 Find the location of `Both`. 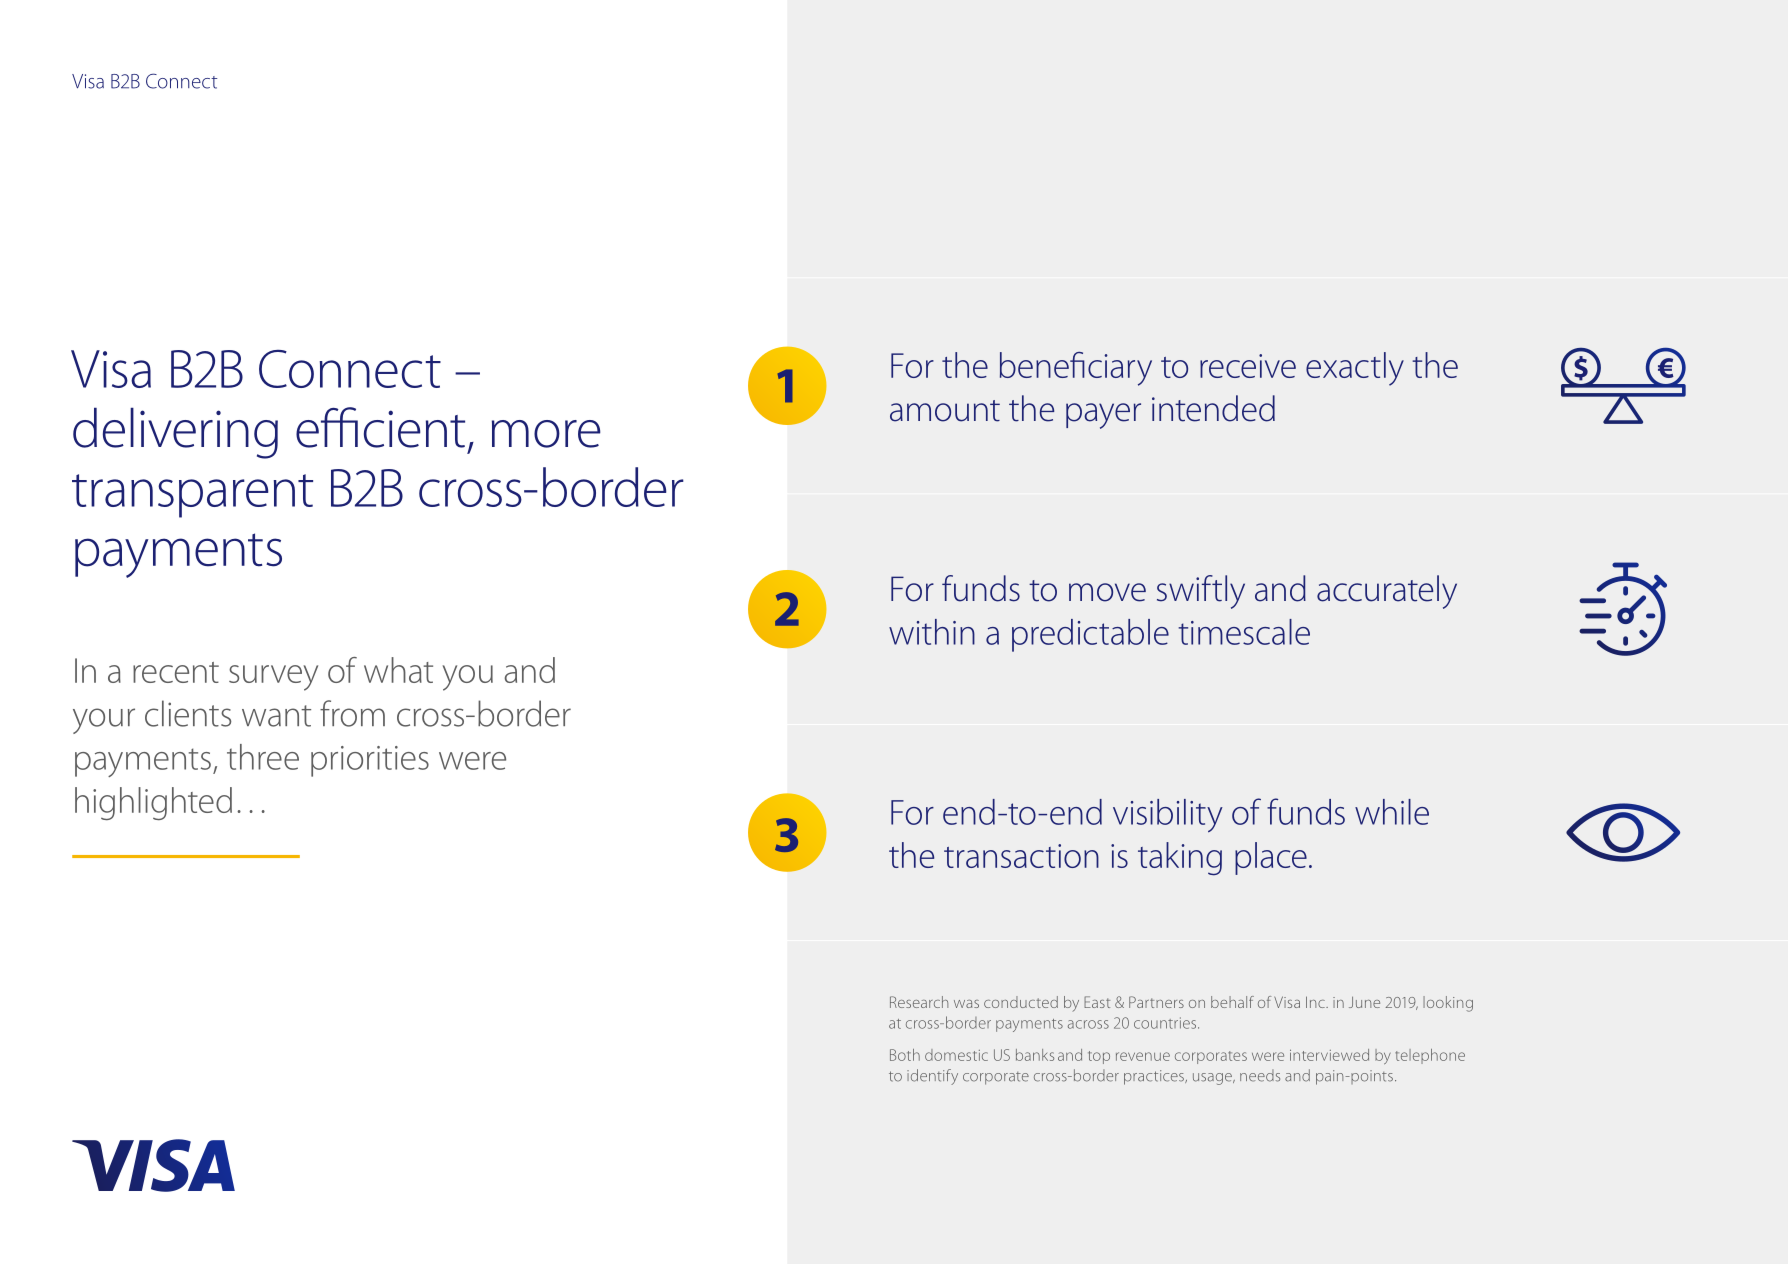

Both is located at coordinates (905, 1055).
